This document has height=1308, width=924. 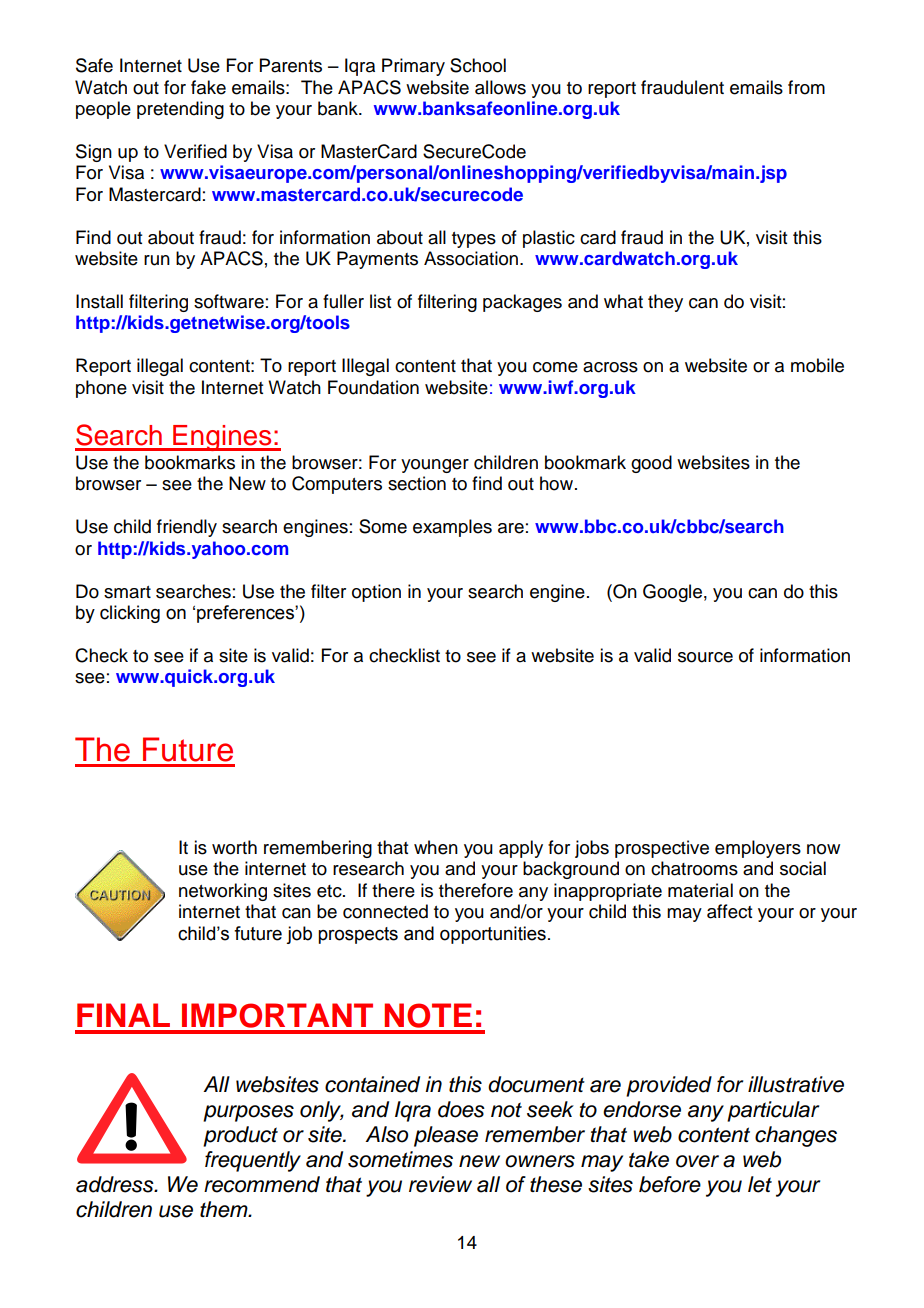 I want to click on friendly, so click(x=187, y=528).
